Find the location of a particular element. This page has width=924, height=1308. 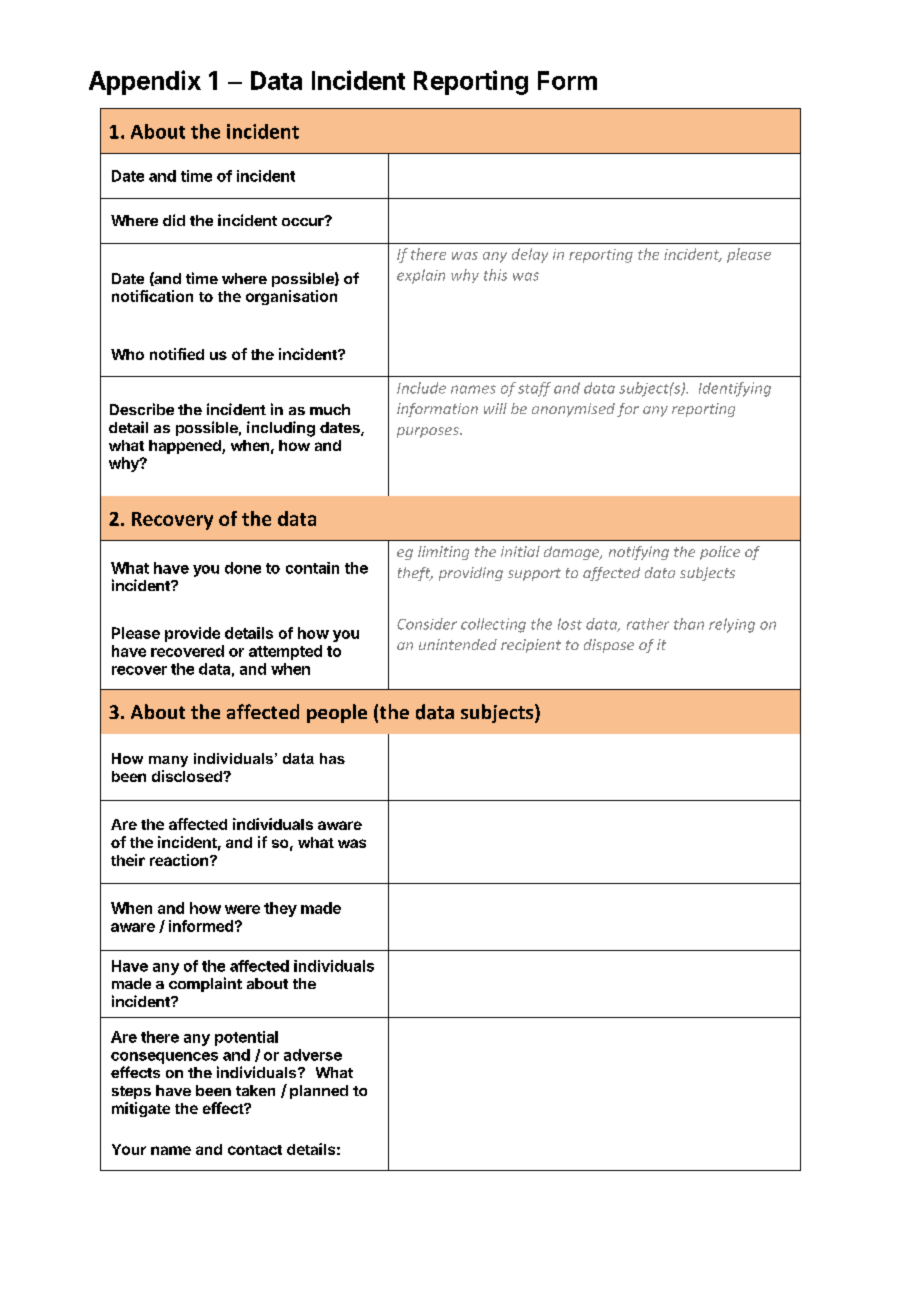

mitigate is located at coordinates (141, 1109).
